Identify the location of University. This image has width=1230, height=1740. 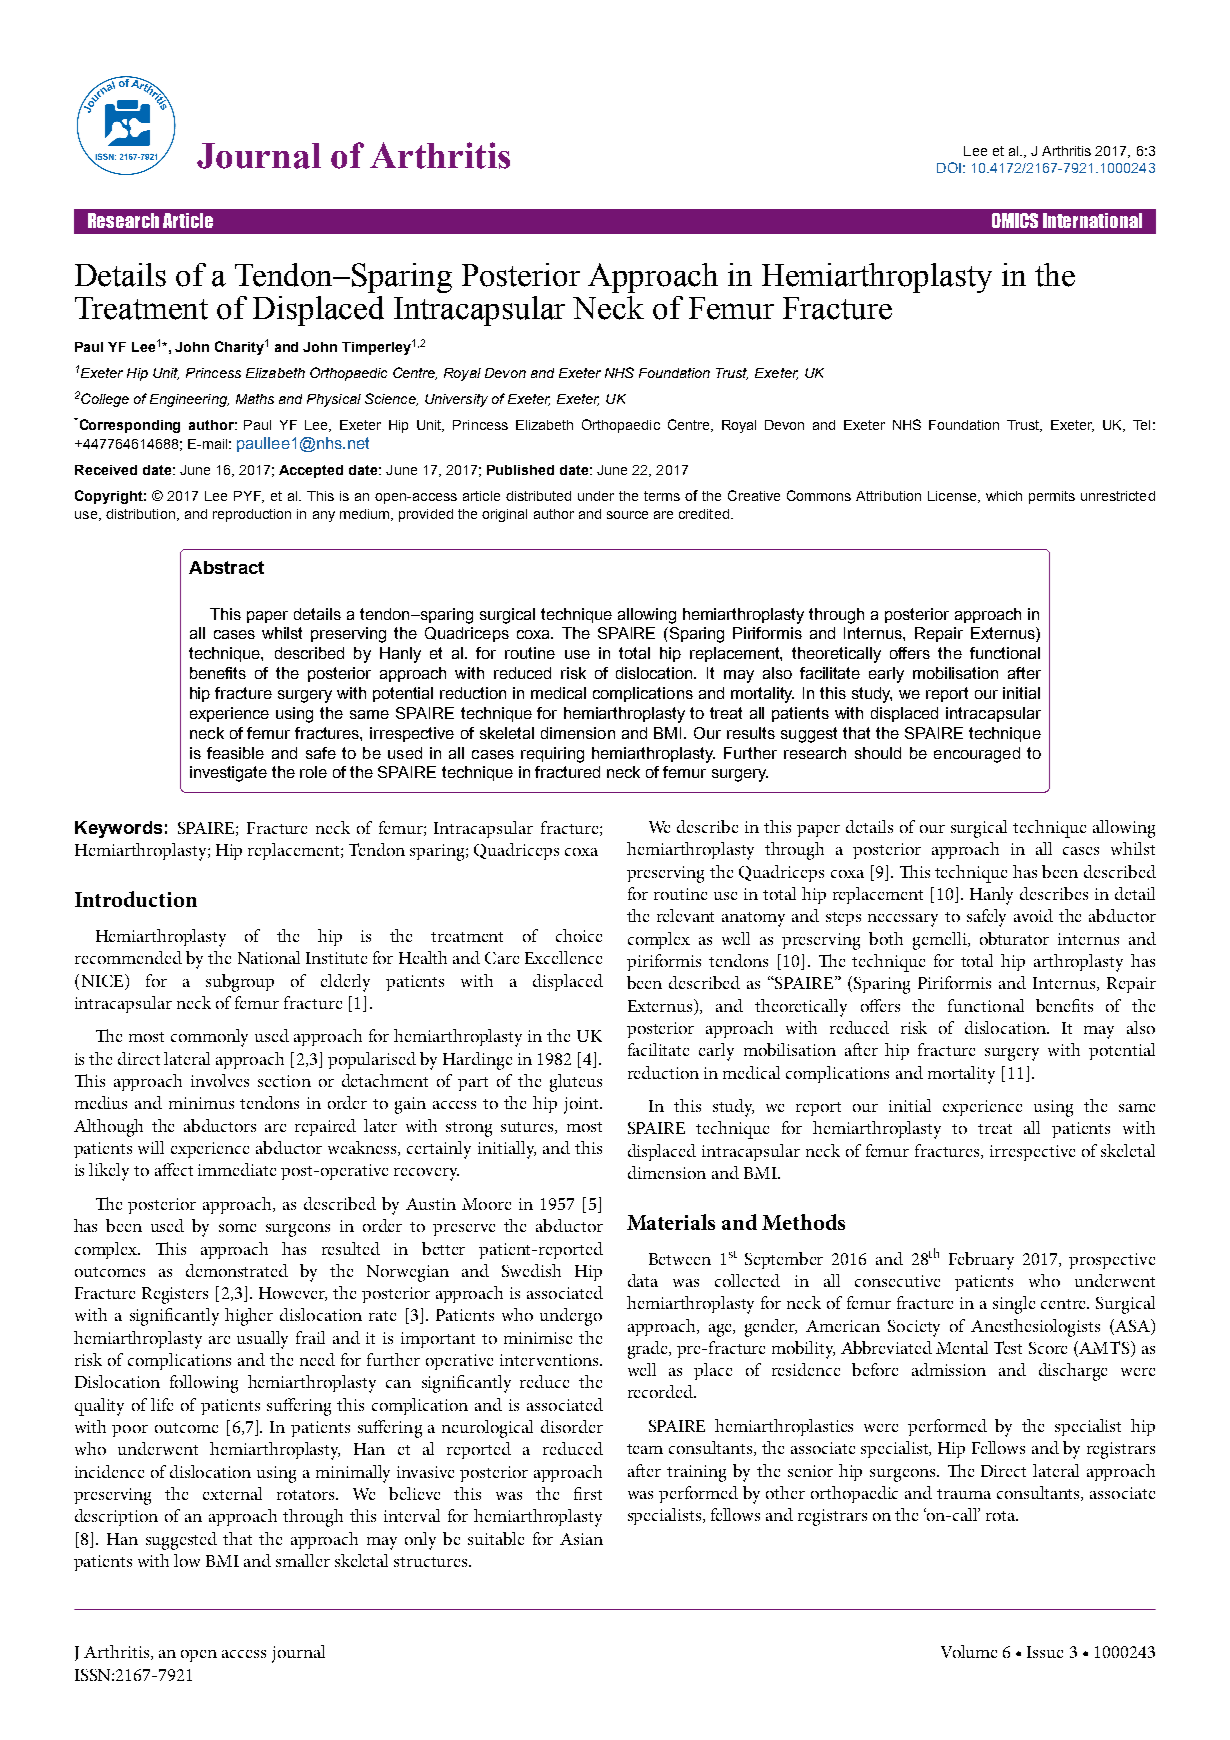
(456, 400).
